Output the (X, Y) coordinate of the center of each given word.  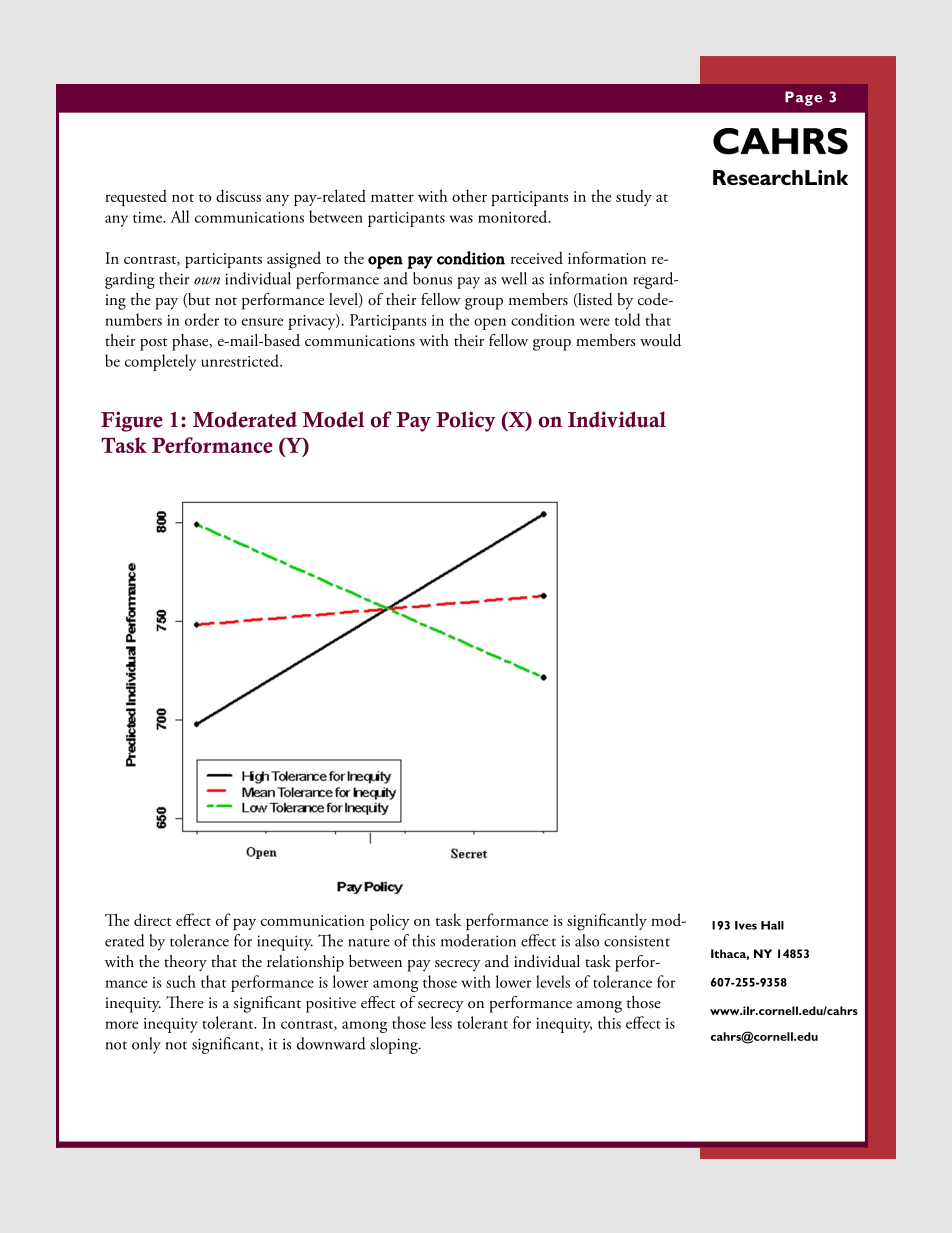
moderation (478, 940)
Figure (132, 421)
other (469, 196)
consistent (637, 941)
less (441, 1022)
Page (803, 98)
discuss (238, 195)
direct (153, 919)
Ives (746, 925)
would (660, 340)
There (185, 1002)
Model (333, 419)
